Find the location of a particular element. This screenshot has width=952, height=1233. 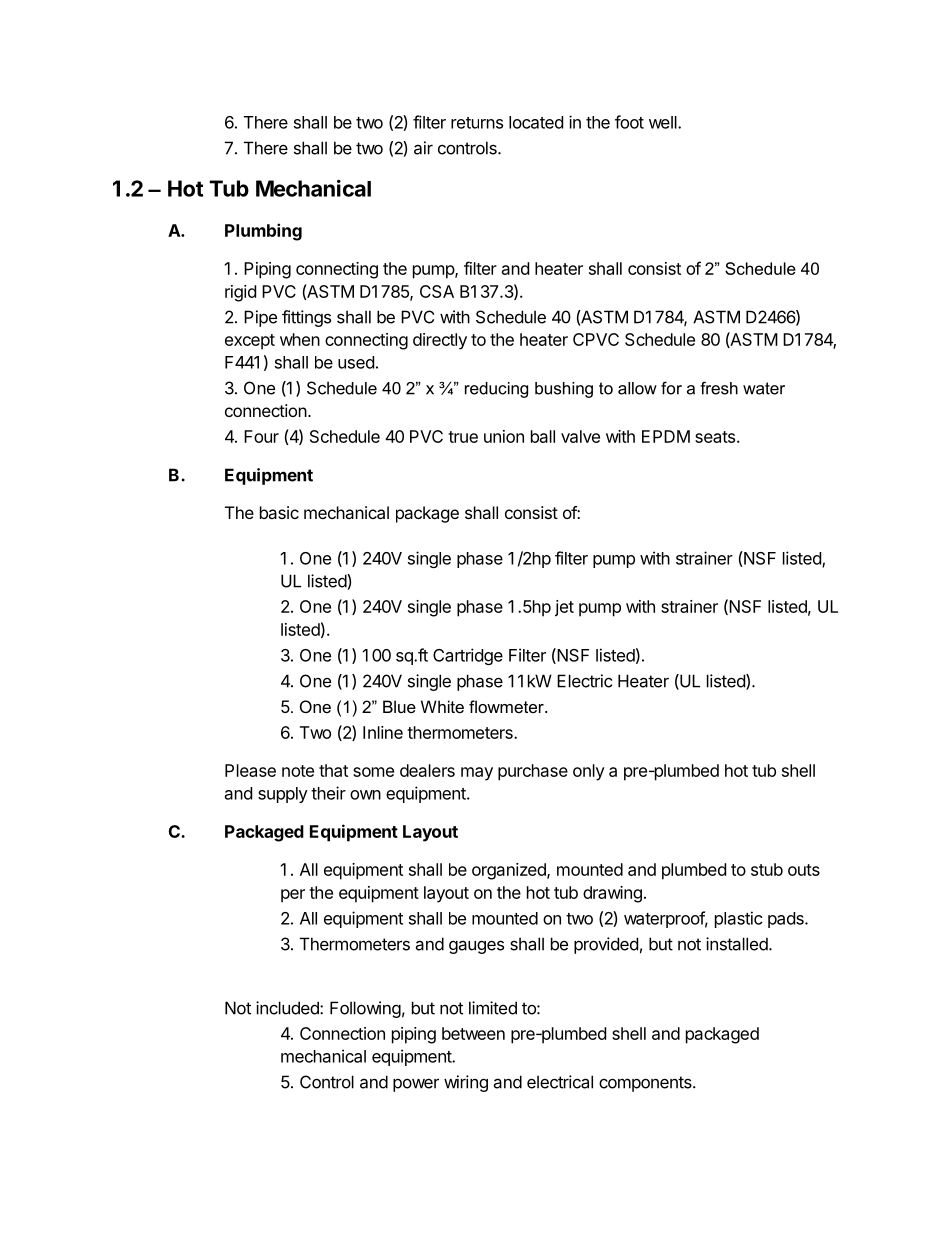

per is located at coordinates (293, 896).
